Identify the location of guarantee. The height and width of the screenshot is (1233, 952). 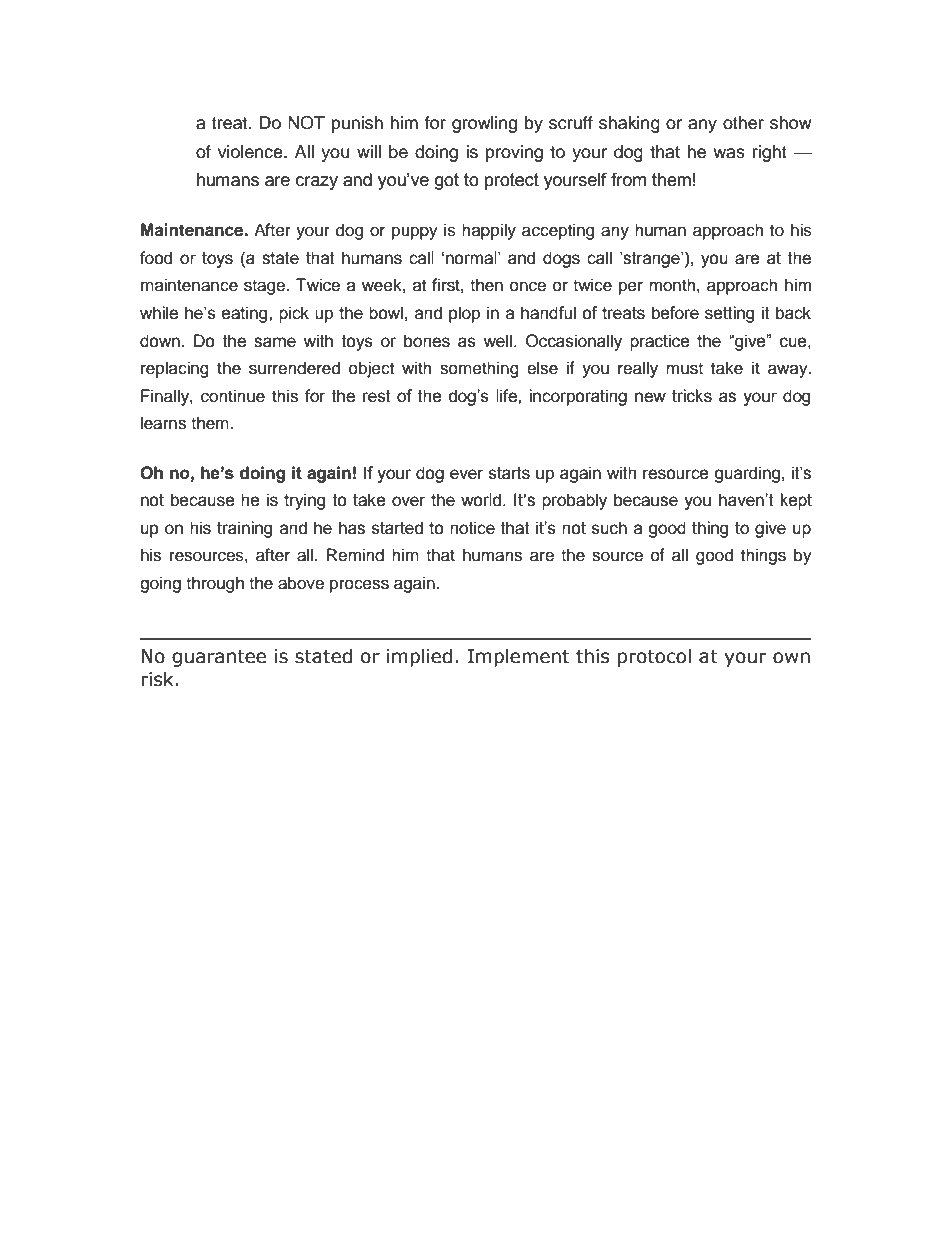
(219, 658).
